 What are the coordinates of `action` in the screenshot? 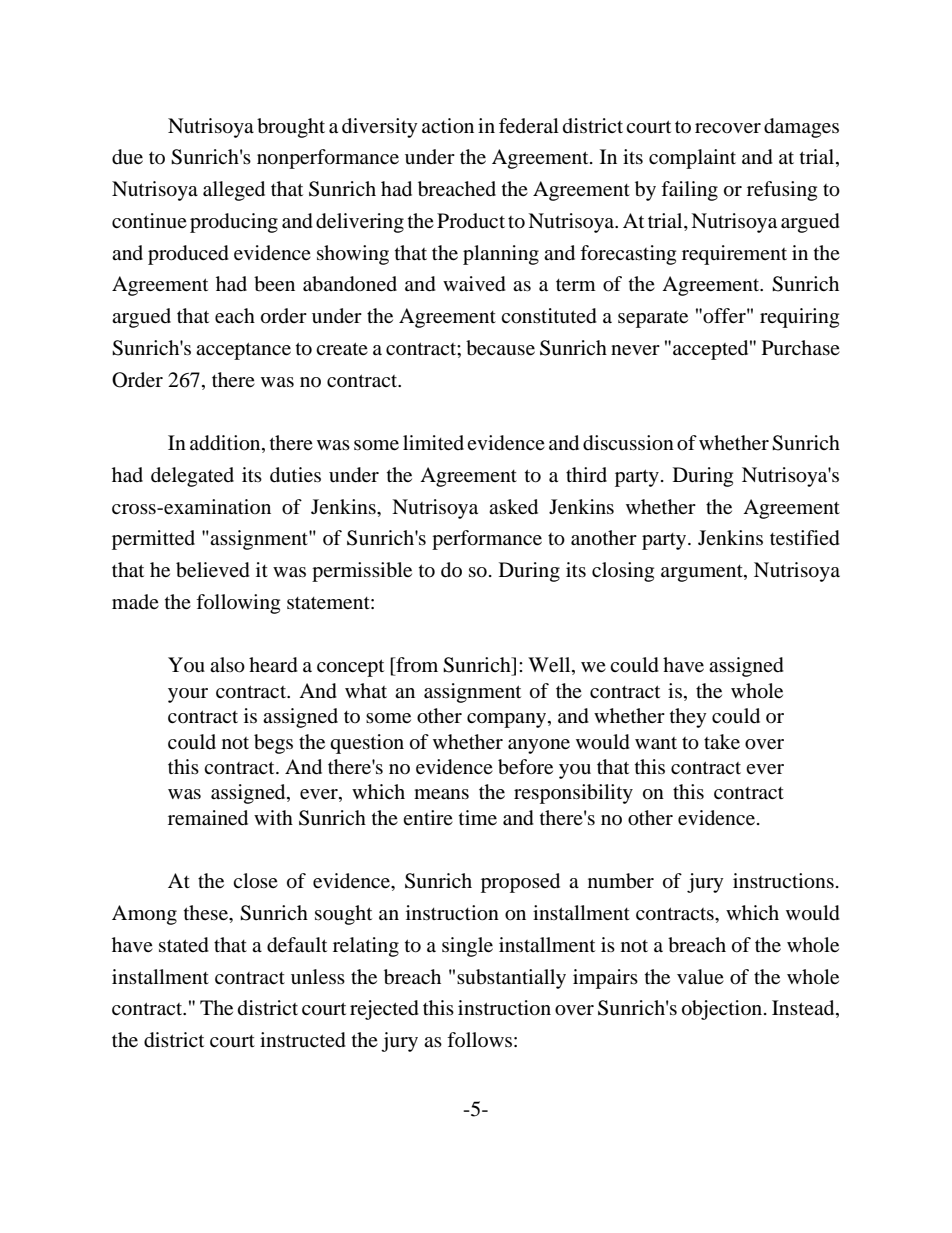 It's located at (448, 126).
